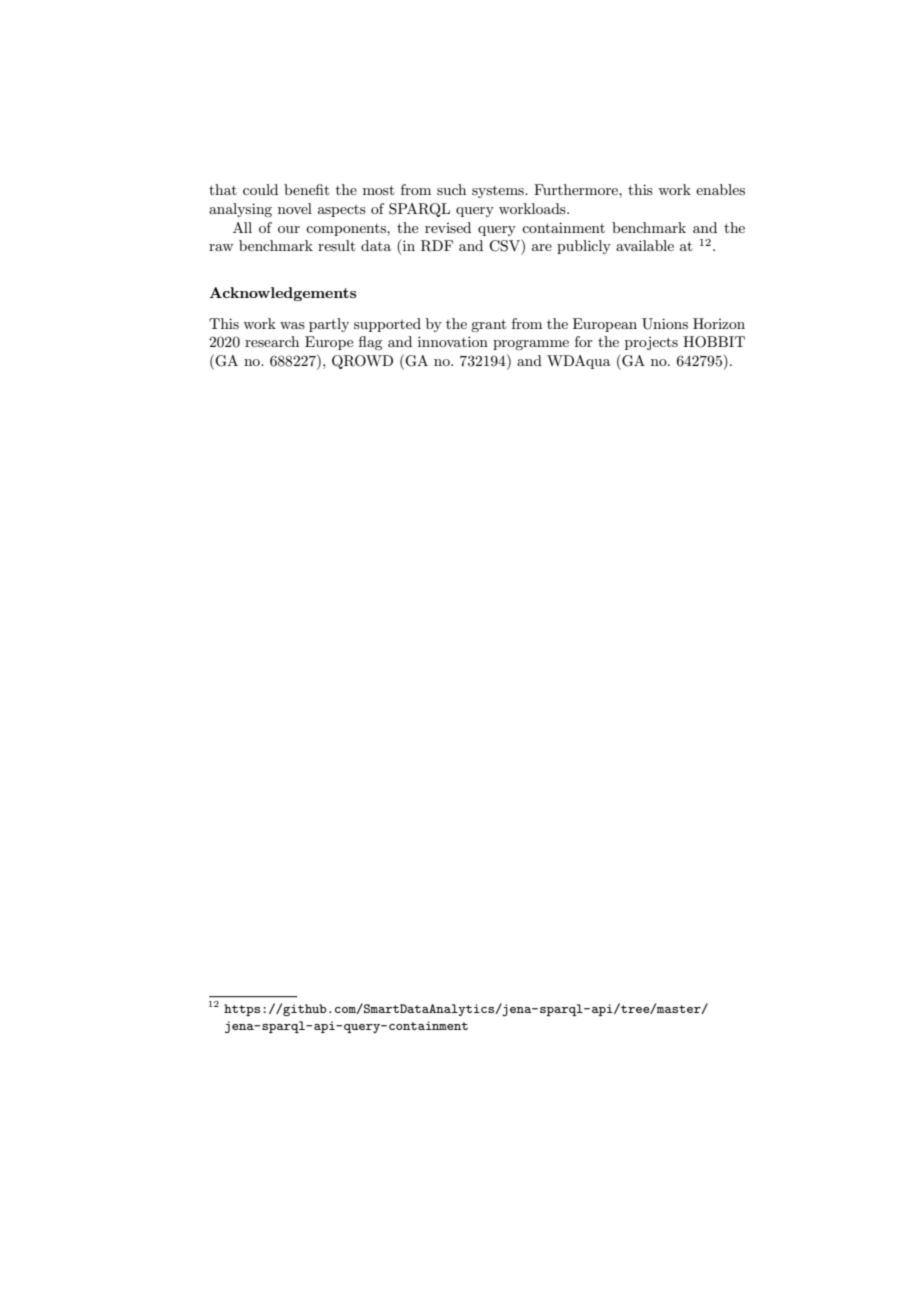 The image size is (924, 1308). What do you see at coordinates (260, 189) in the image?
I see `could` at bounding box center [260, 189].
